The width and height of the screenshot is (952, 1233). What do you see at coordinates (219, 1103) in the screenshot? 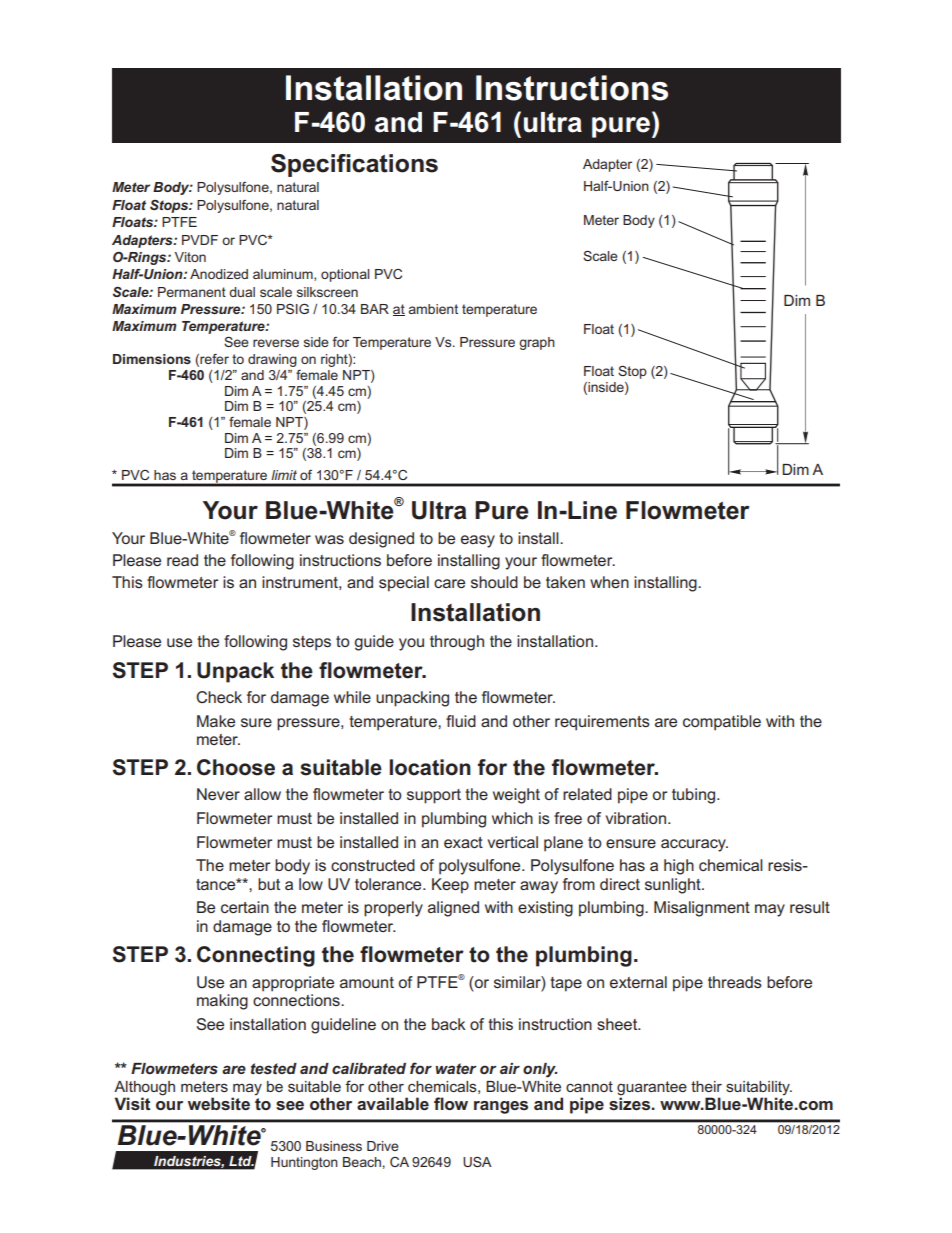
I see `website` at bounding box center [219, 1103].
